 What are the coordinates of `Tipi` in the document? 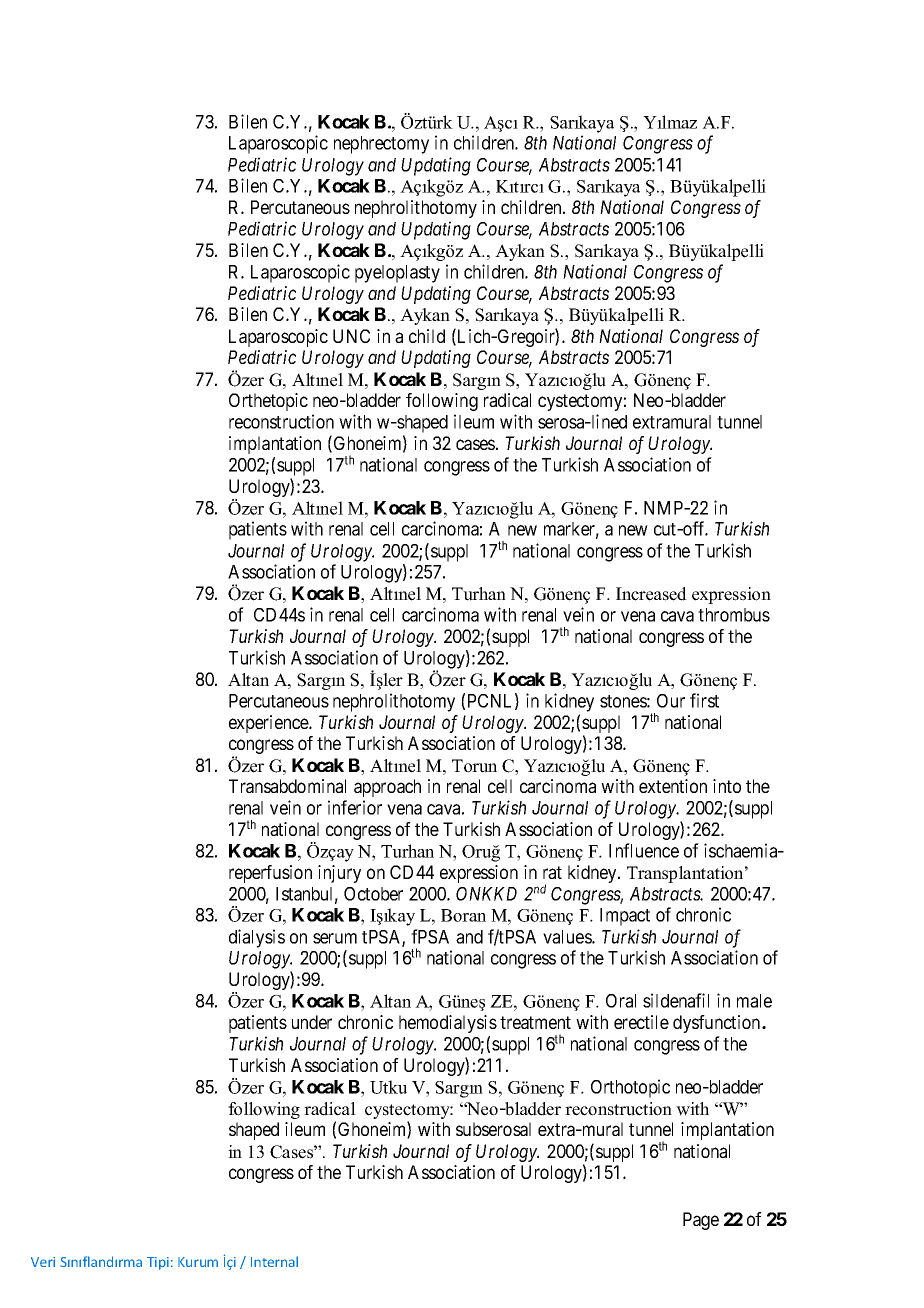 It's located at (158, 1263).
